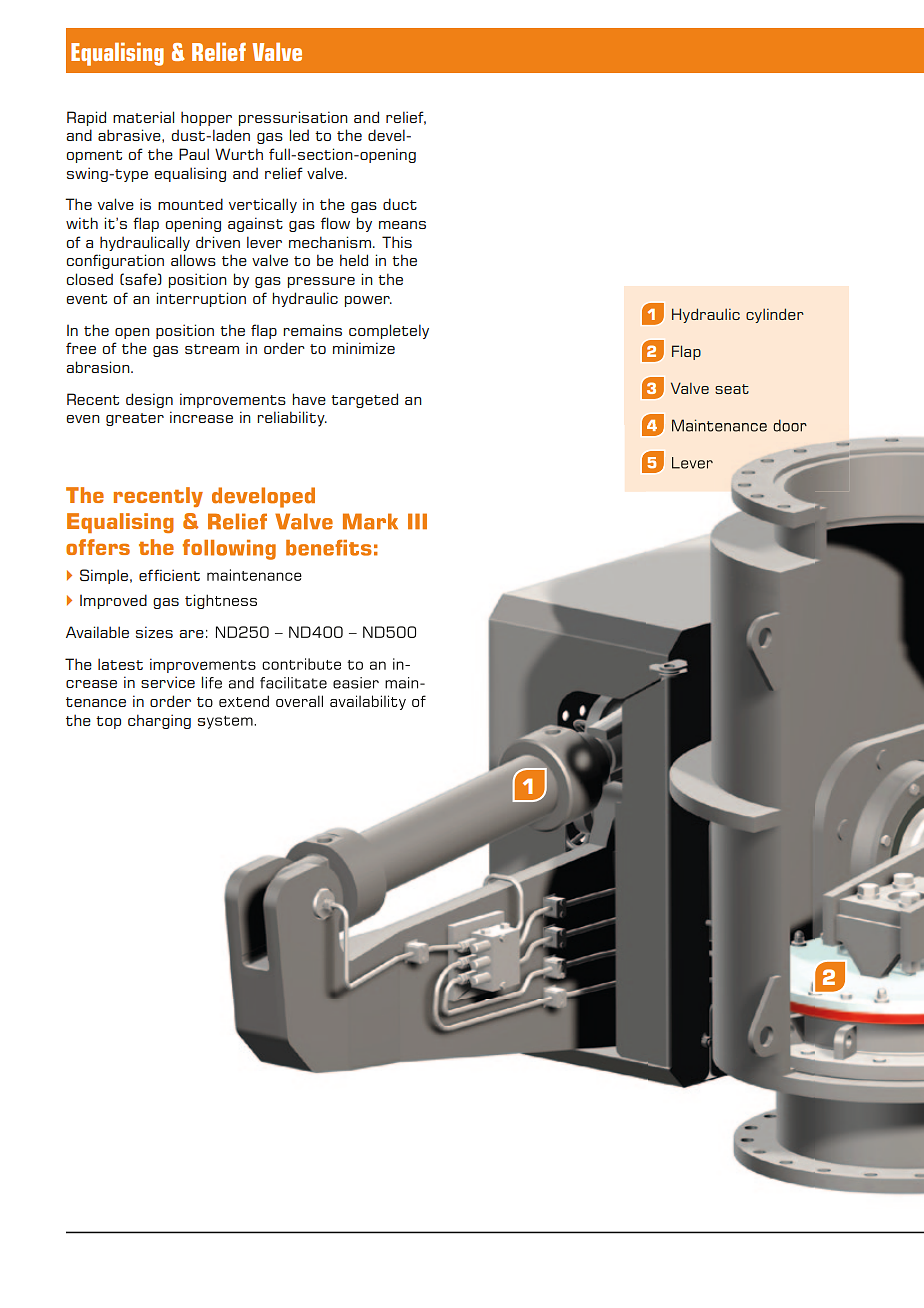  I want to click on led, so click(299, 135).
